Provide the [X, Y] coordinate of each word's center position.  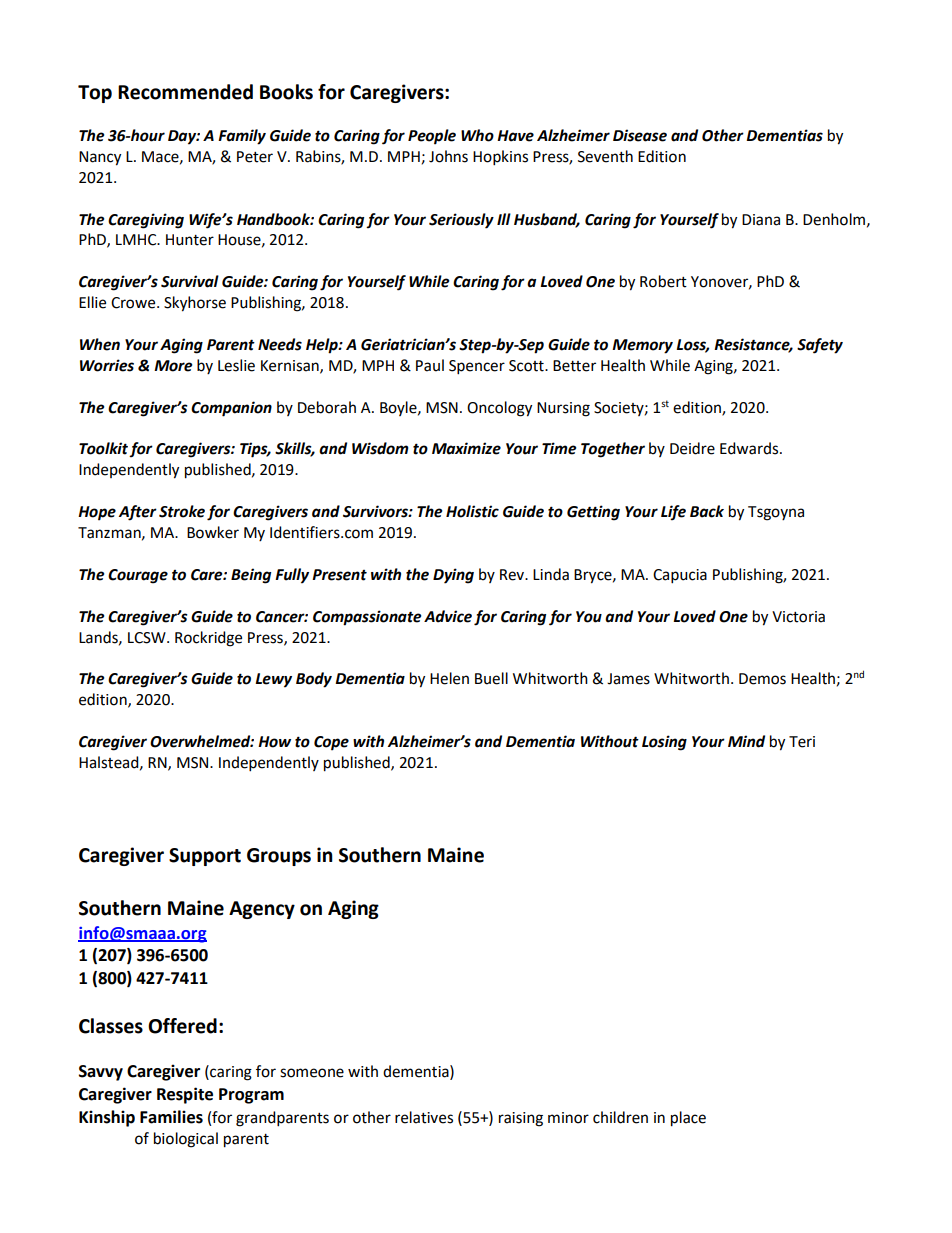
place [688, 1119]
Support [205, 857]
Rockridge [208, 639]
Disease [640, 135]
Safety [820, 346]
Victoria [798, 617]
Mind [746, 741]
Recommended [185, 92]
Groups [279, 857]
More [173, 366]
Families [171, 1117]
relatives [424, 1117]
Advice [448, 616]
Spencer [477, 367]
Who [477, 135]
